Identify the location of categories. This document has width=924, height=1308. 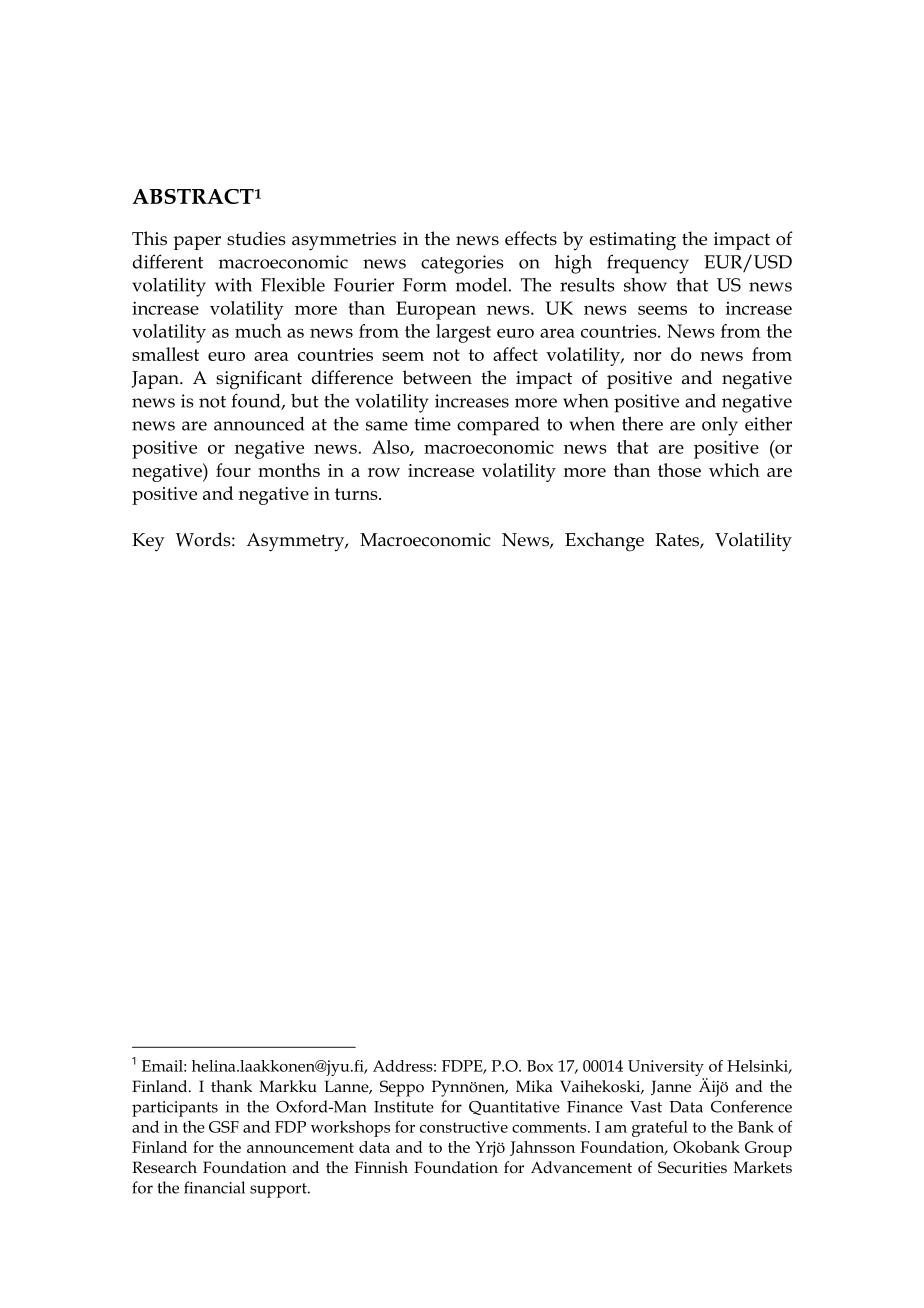
(462, 264).
